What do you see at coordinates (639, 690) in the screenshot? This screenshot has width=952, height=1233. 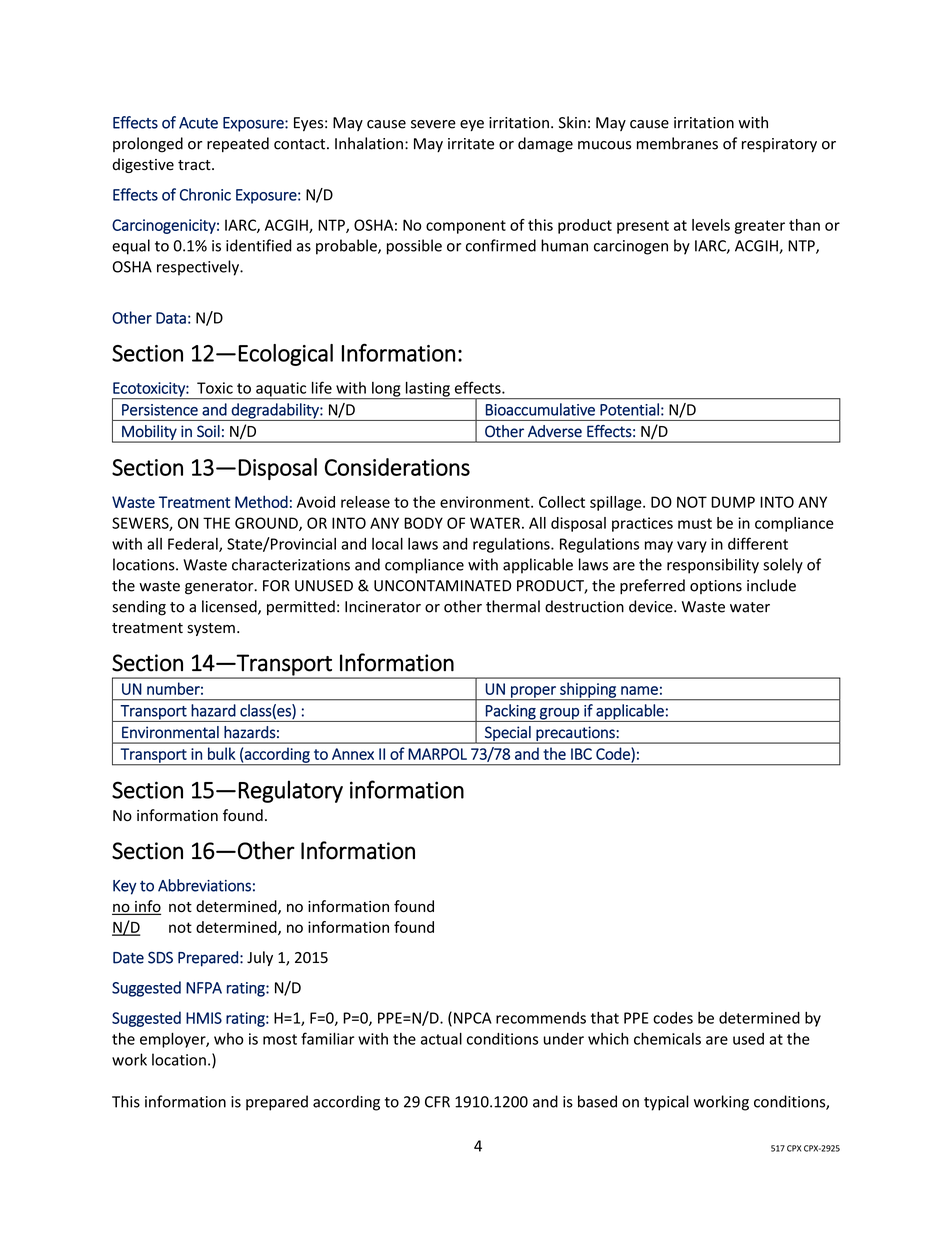 I see `name` at bounding box center [639, 690].
